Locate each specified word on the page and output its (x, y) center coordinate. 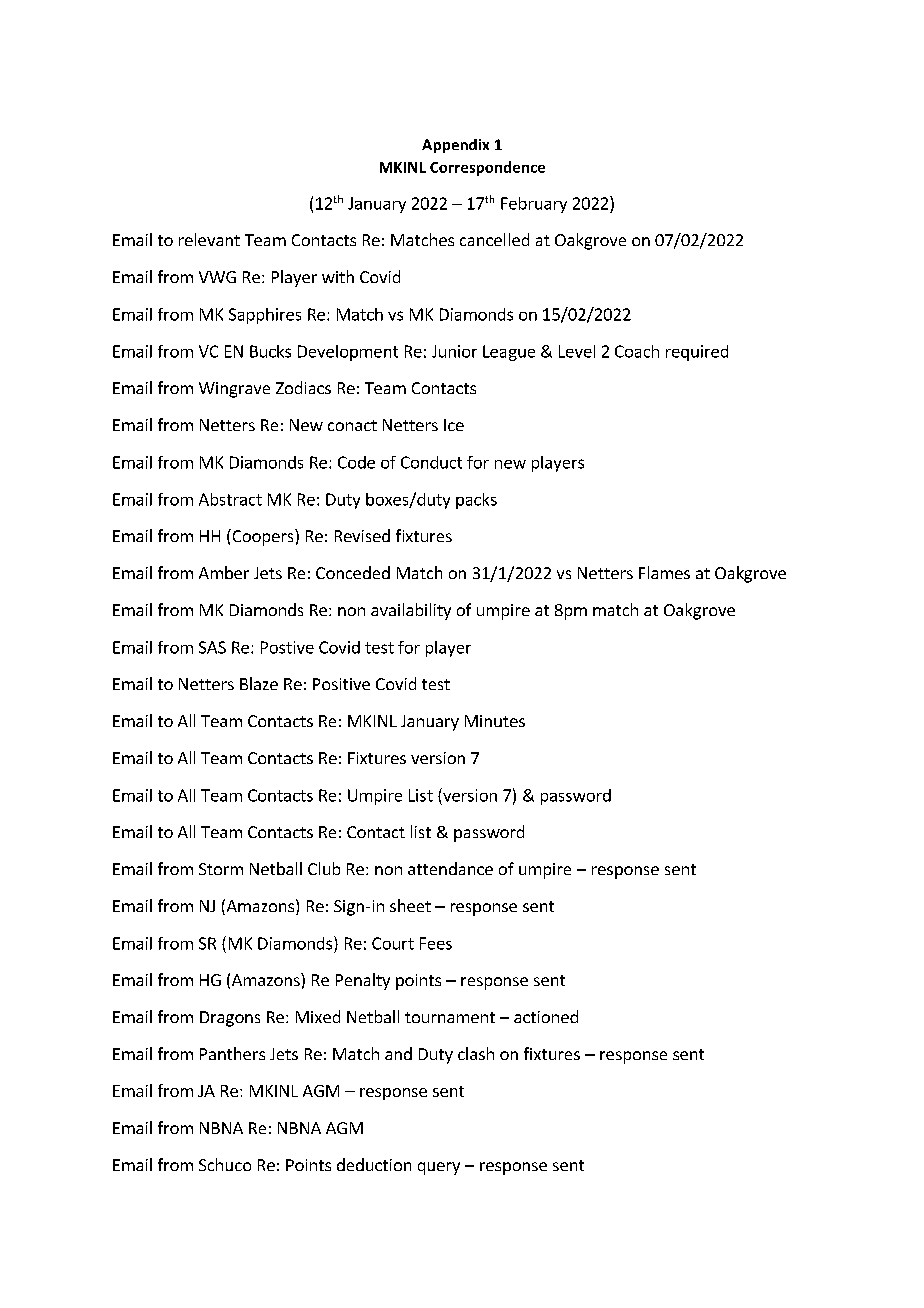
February (534, 205)
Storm (221, 869)
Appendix (455, 146)
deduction (374, 1164)
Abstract (230, 499)
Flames (664, 572)
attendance (450, 868)
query (439, 1168)
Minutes (495, 721)
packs (476, 501)
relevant (209, 239)
